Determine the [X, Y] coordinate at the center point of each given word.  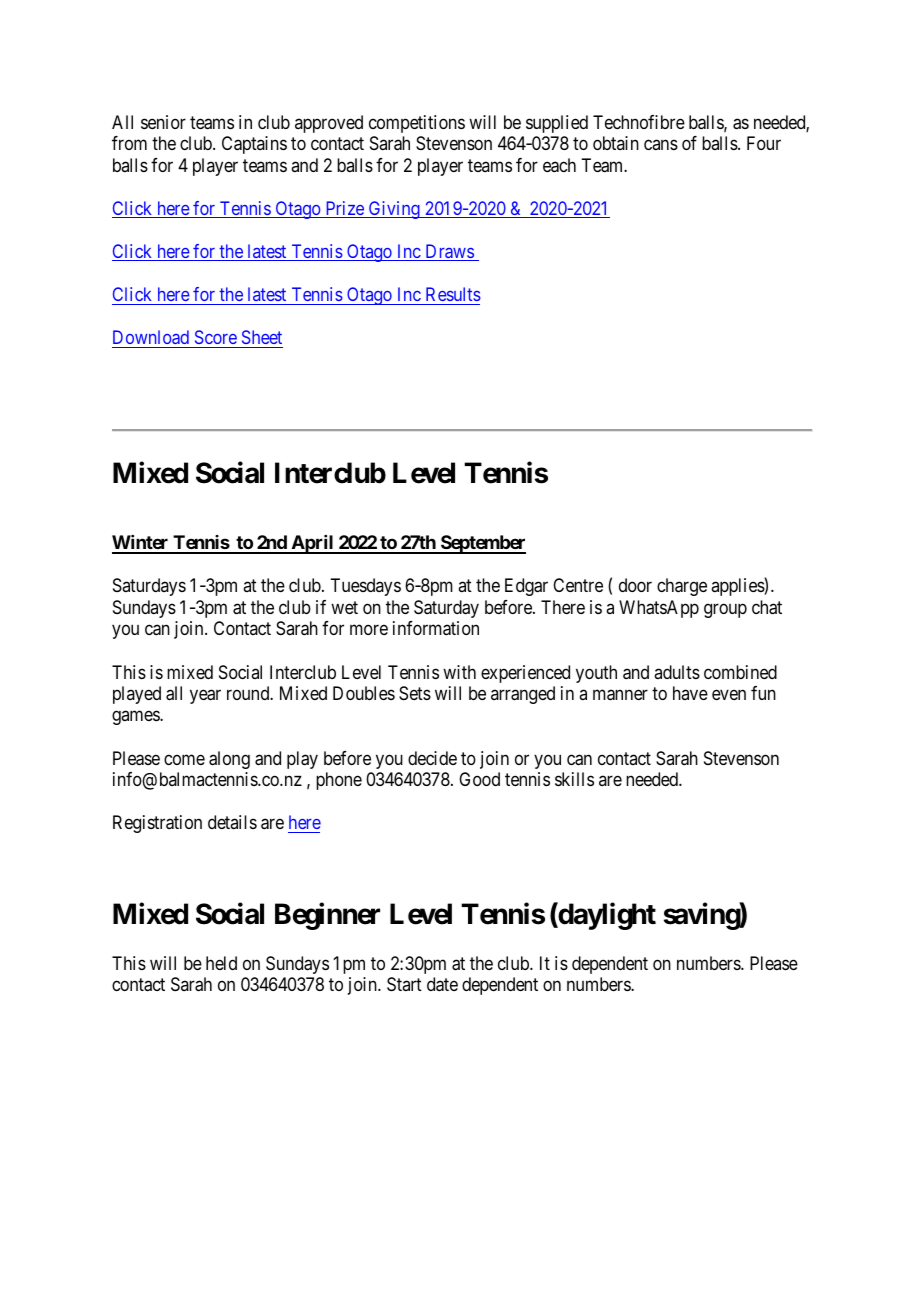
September [482, 544]
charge [682, 587]
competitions [417, 124]
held [221, 963]
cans [661, 145]
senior [163, 122]
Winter [141, 544]
